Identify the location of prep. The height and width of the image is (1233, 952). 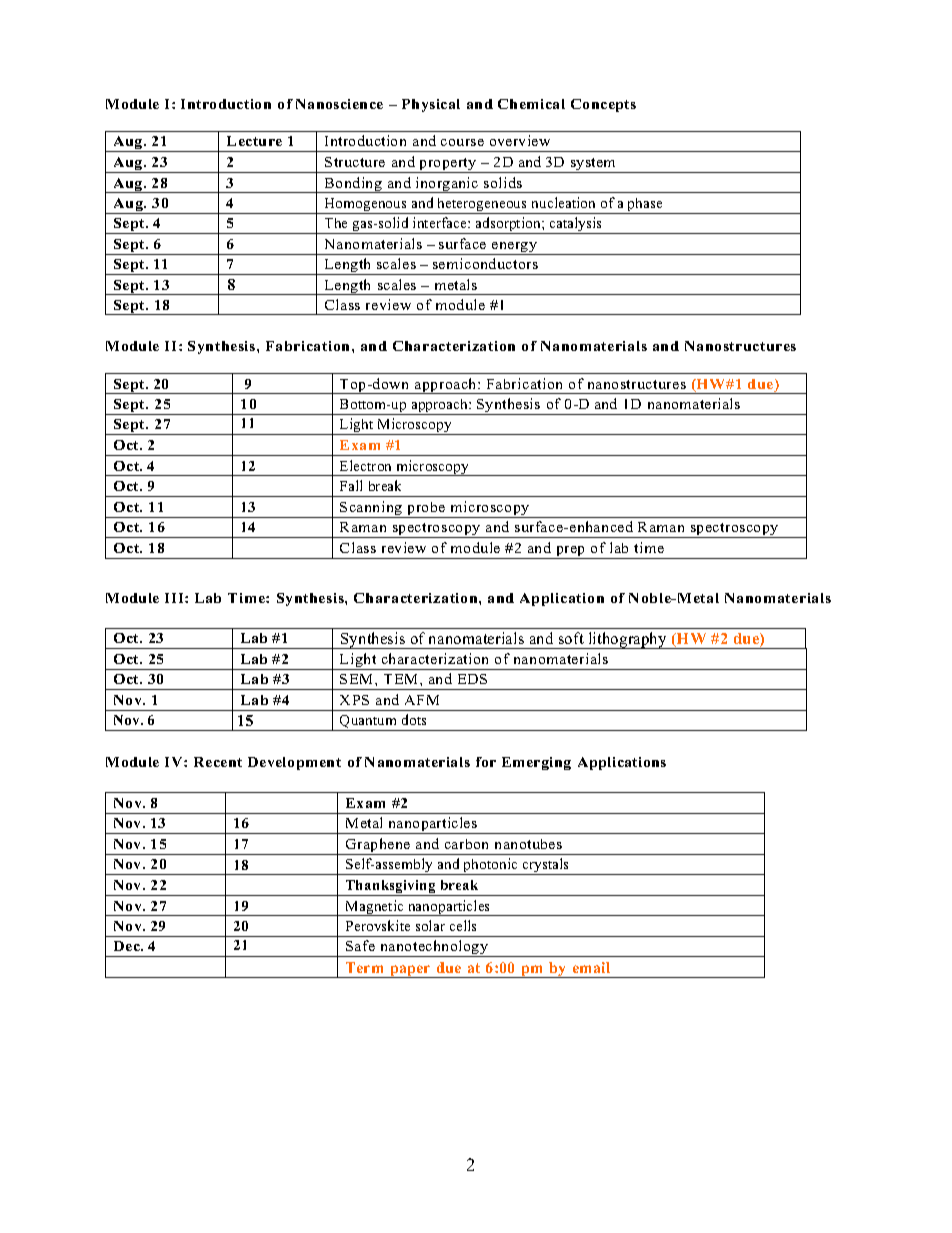
(571, 552).
